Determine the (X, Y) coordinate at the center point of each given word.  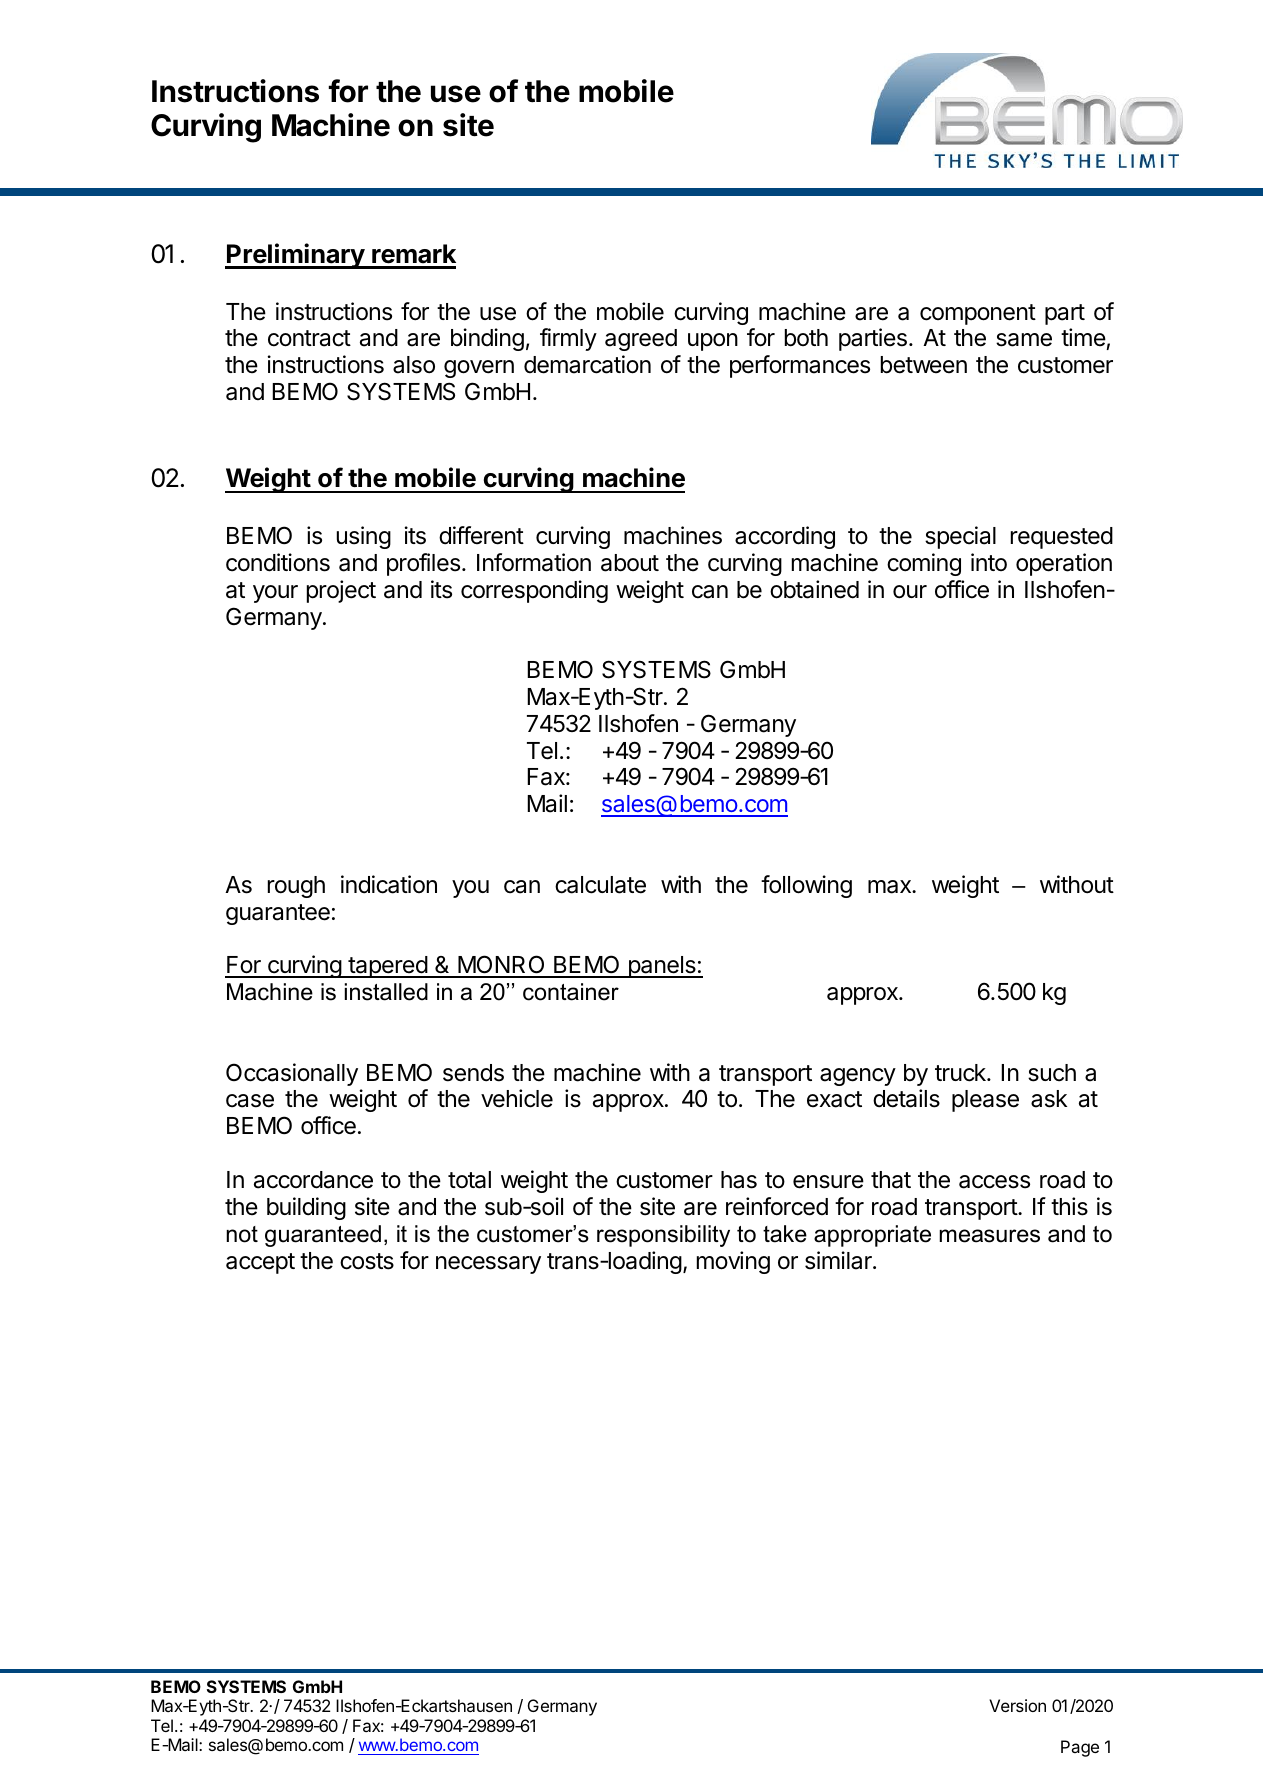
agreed (641, 340)
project (341, 591)
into (989, 562)
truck (961, 1073)
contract (309, 338)
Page (1080, 1748)
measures (989, 1236)
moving (733, 1262)
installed (386, 992)
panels (662, 967)
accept (260, 1263)
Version (1017, 1705)
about (630, 563)
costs (367, 1261)
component (978, 314)
